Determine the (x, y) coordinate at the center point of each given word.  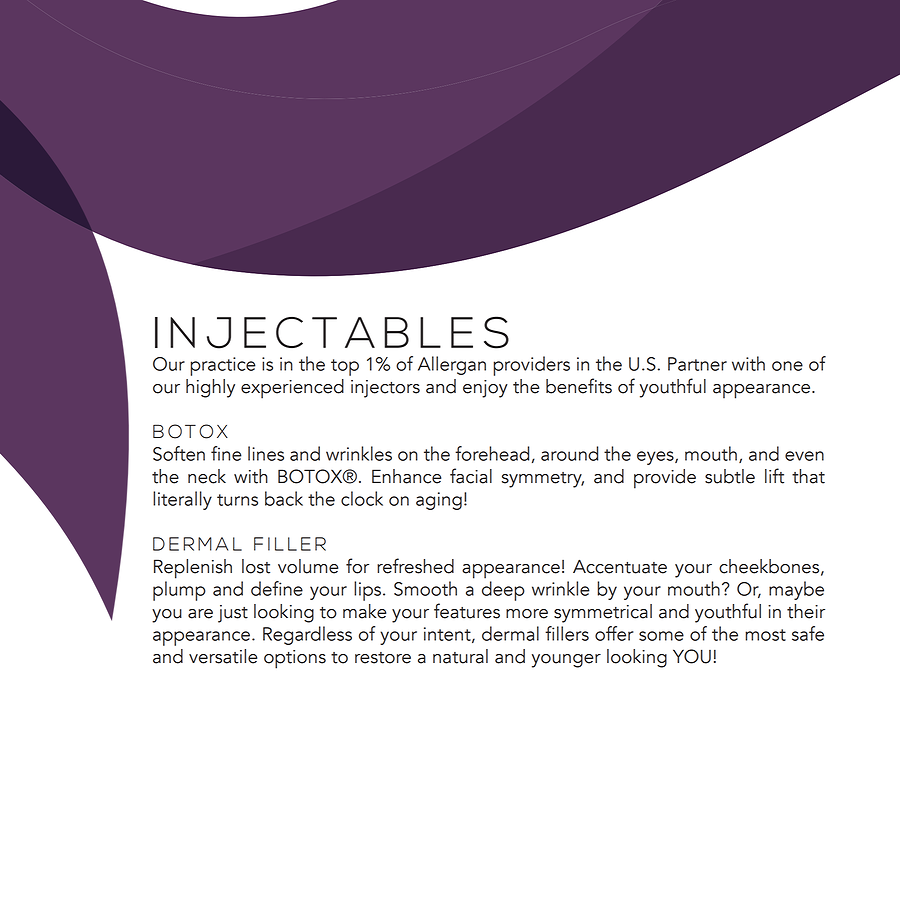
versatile (223, 656)
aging (439, 501)
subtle (730, 476)
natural (460, 656)
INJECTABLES (332, 332)
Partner (697, 364)
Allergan (452, 365)
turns (237, 500)
